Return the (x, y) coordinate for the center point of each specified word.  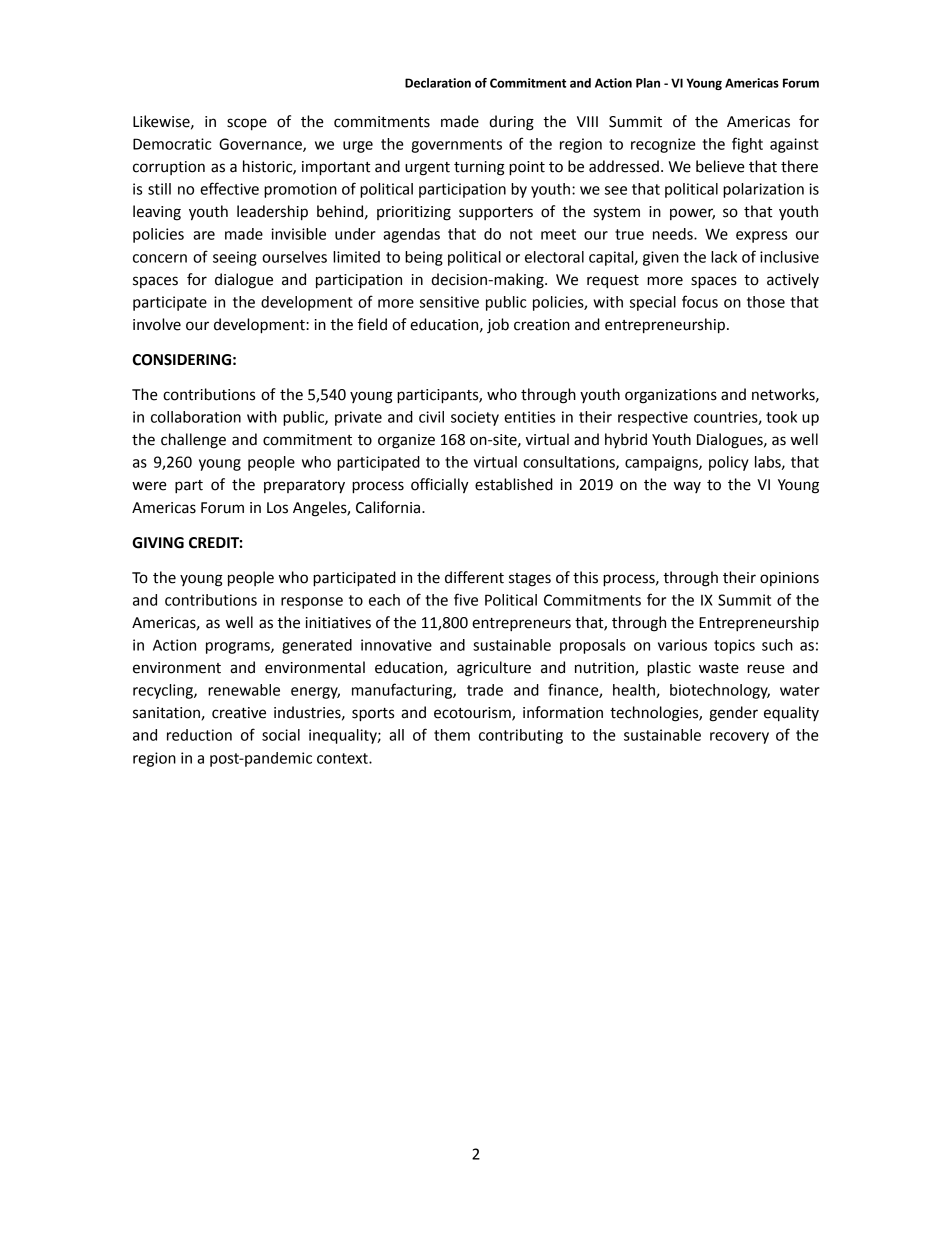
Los (277, 508)
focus (700, 301)
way (687, 487)
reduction (199, 735)
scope (247, 124)
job (498, 325)
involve (157, 324)
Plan (648, 83)
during (511, 123)
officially (440, 485)
